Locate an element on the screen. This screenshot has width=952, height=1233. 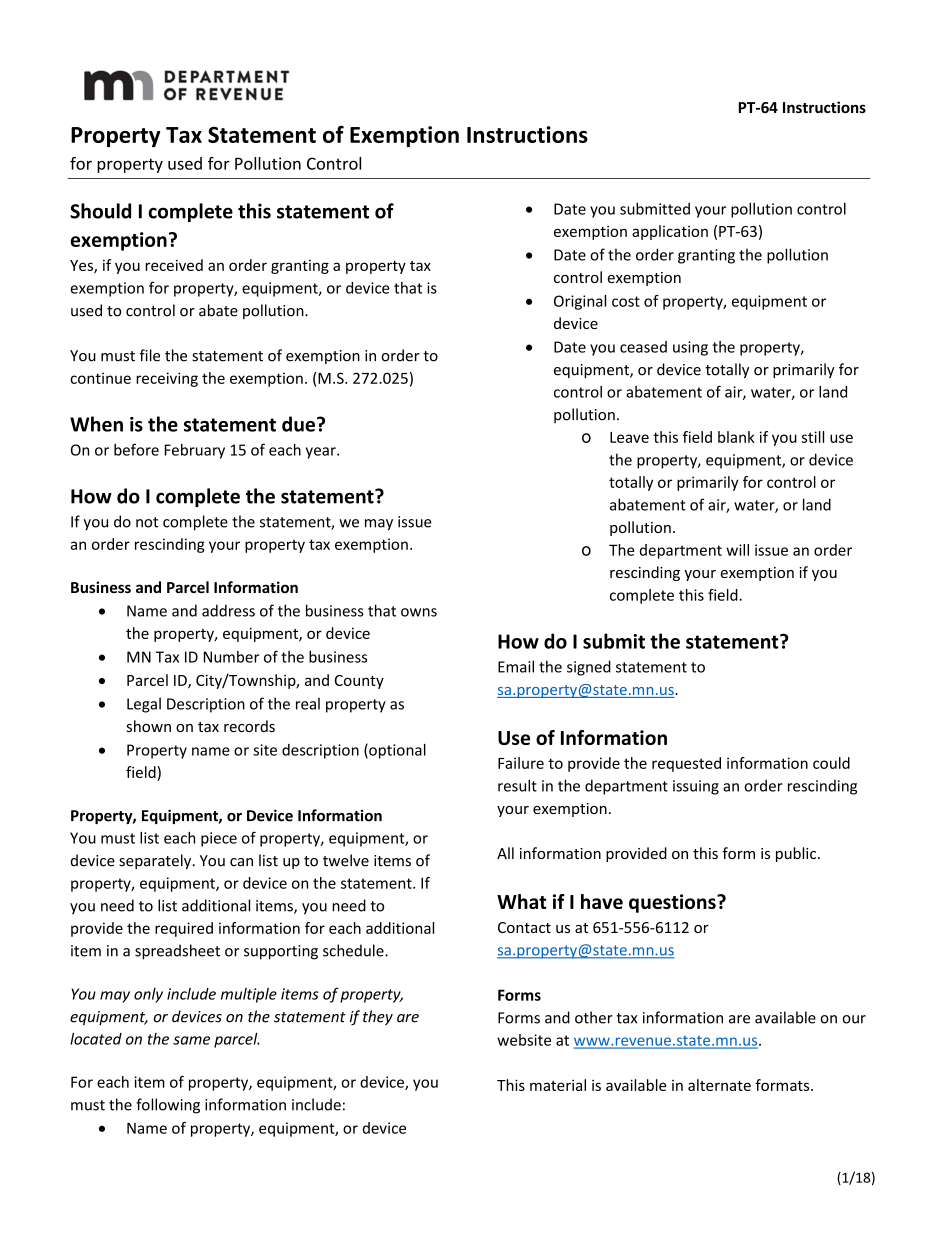
material is located at coordinates (558, 1085).
